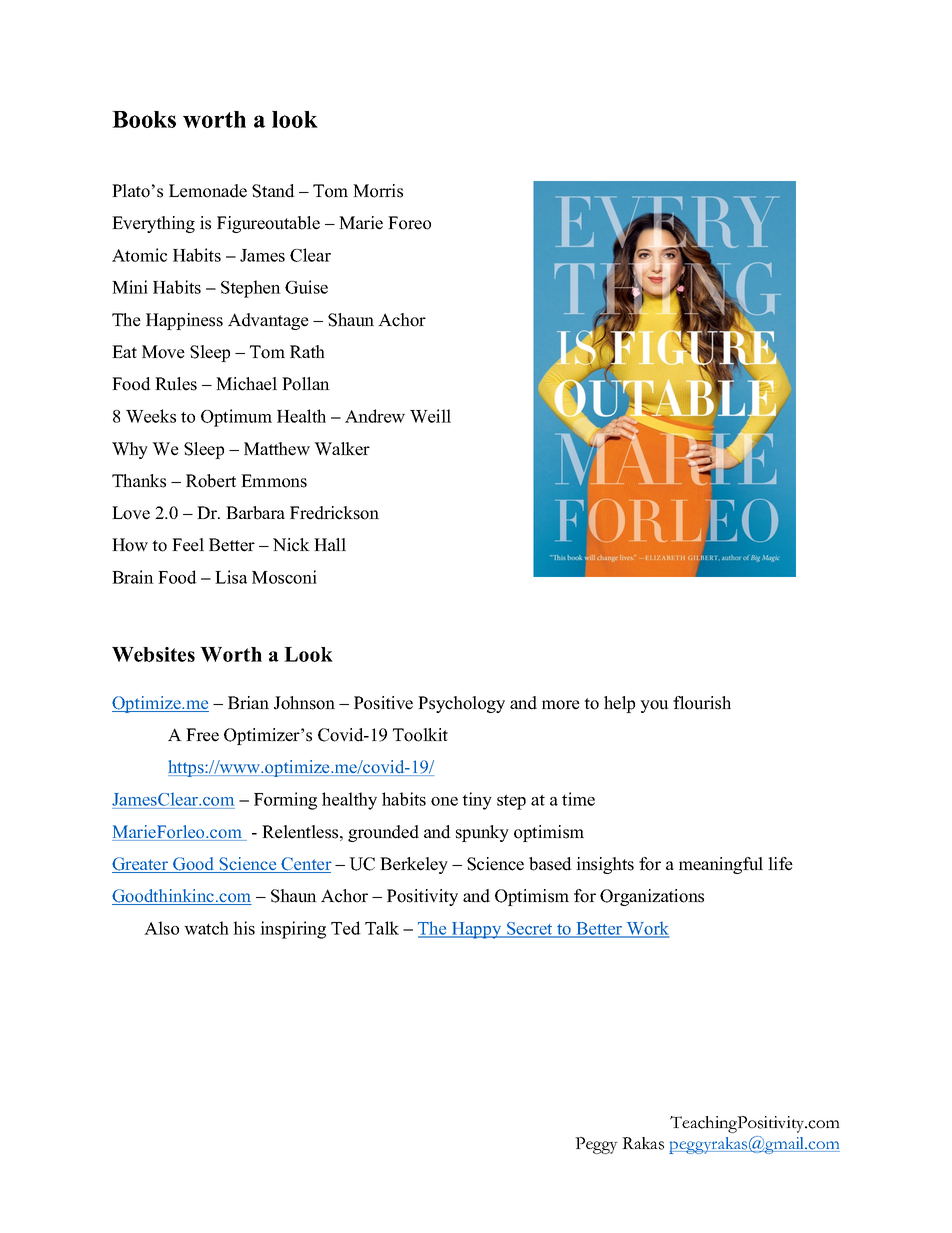  I want to click on you, so click(654, 706).
